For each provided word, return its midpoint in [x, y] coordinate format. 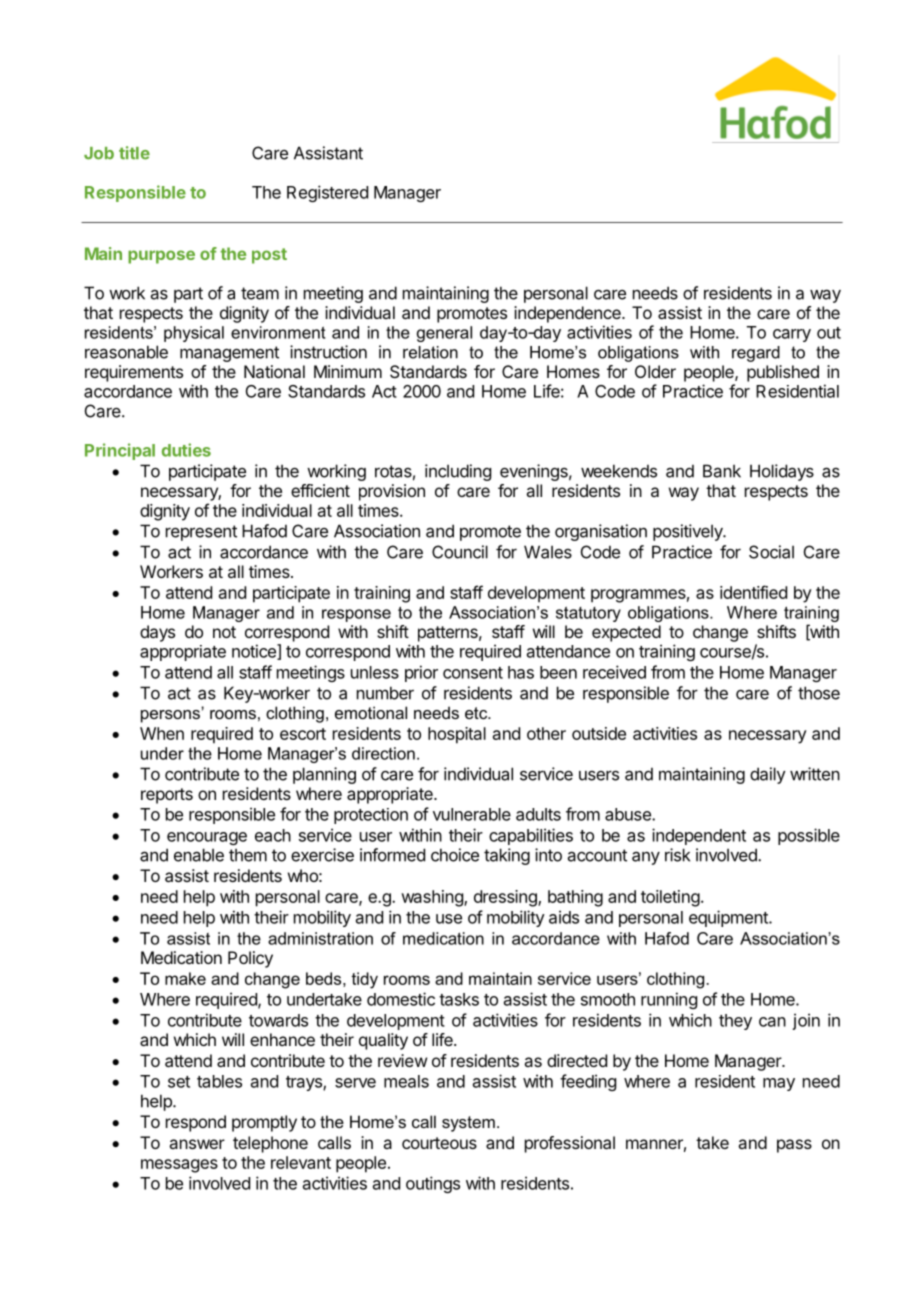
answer [197, 1144]
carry [792, 335]
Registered [327, 193]
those [819, 693]
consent [473, 673]
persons [171, 715]
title [134, 153]
